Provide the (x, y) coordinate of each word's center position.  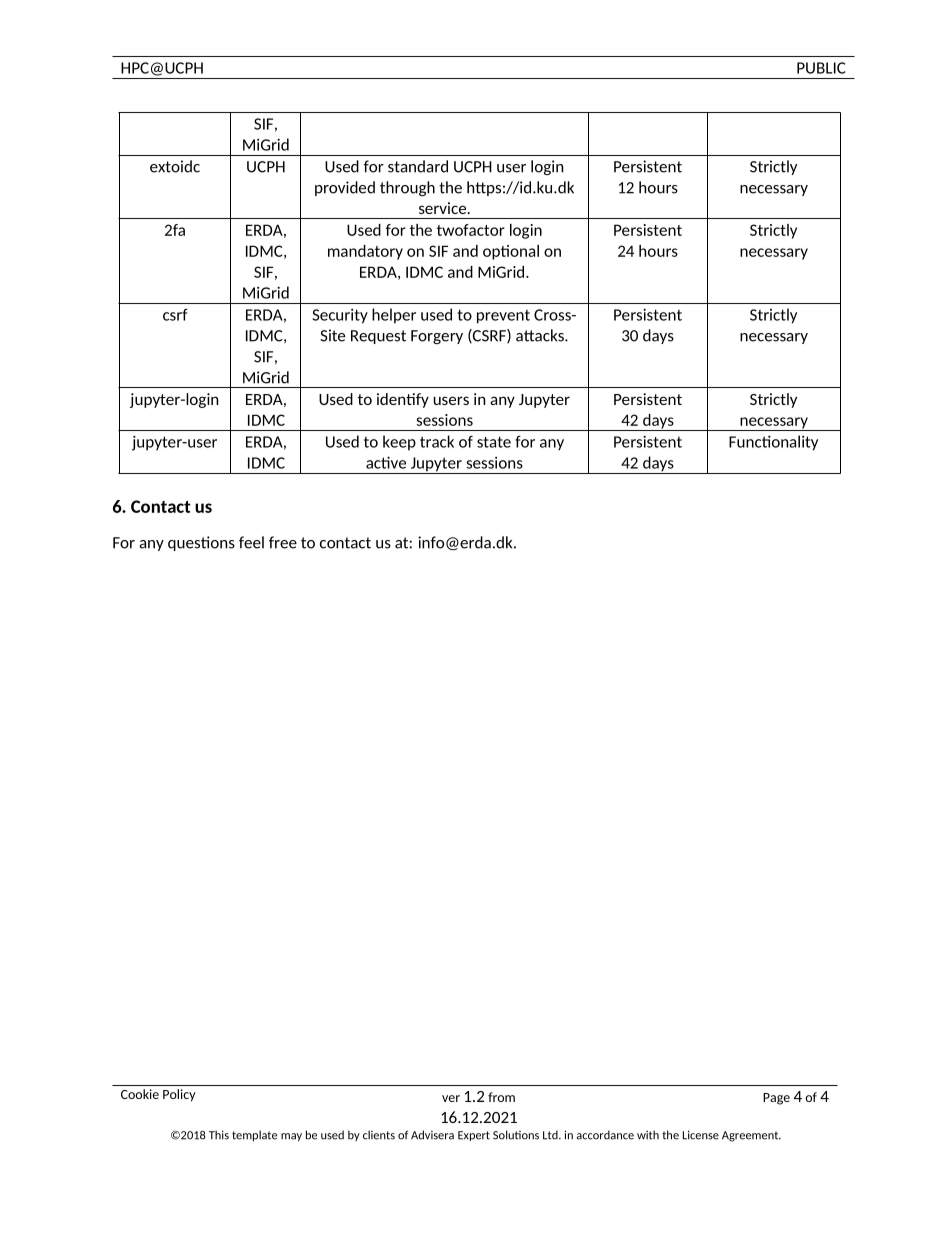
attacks (541, 335)
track (437, 441)
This (219, 1135)
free (283, 542)
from (501, 1097)
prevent (503, 317)
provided (345, 188)
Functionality (773, 443)
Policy (179, 1095)
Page (776, 1099)
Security (340, 316)
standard (418, 166)
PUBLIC (821, 68)
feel (251, 542)
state (494, 442)
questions (201, 543)
